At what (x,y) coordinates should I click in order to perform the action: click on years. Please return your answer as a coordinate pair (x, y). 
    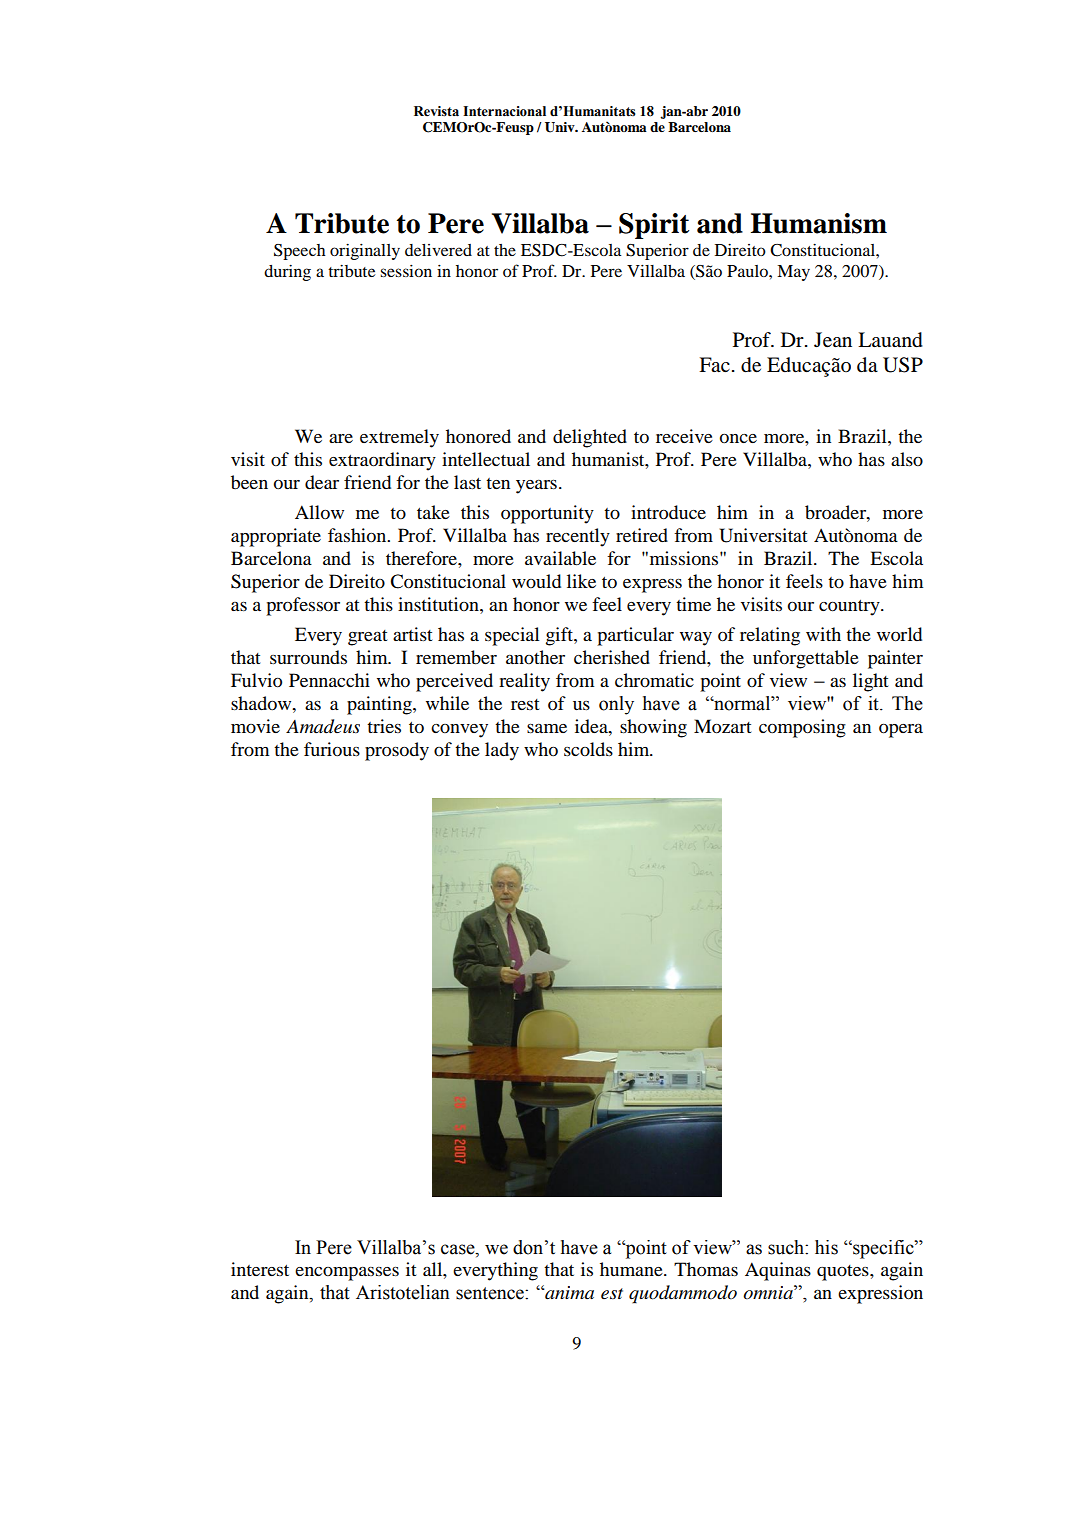
    Looking at the image, I should click on (536, 487).
